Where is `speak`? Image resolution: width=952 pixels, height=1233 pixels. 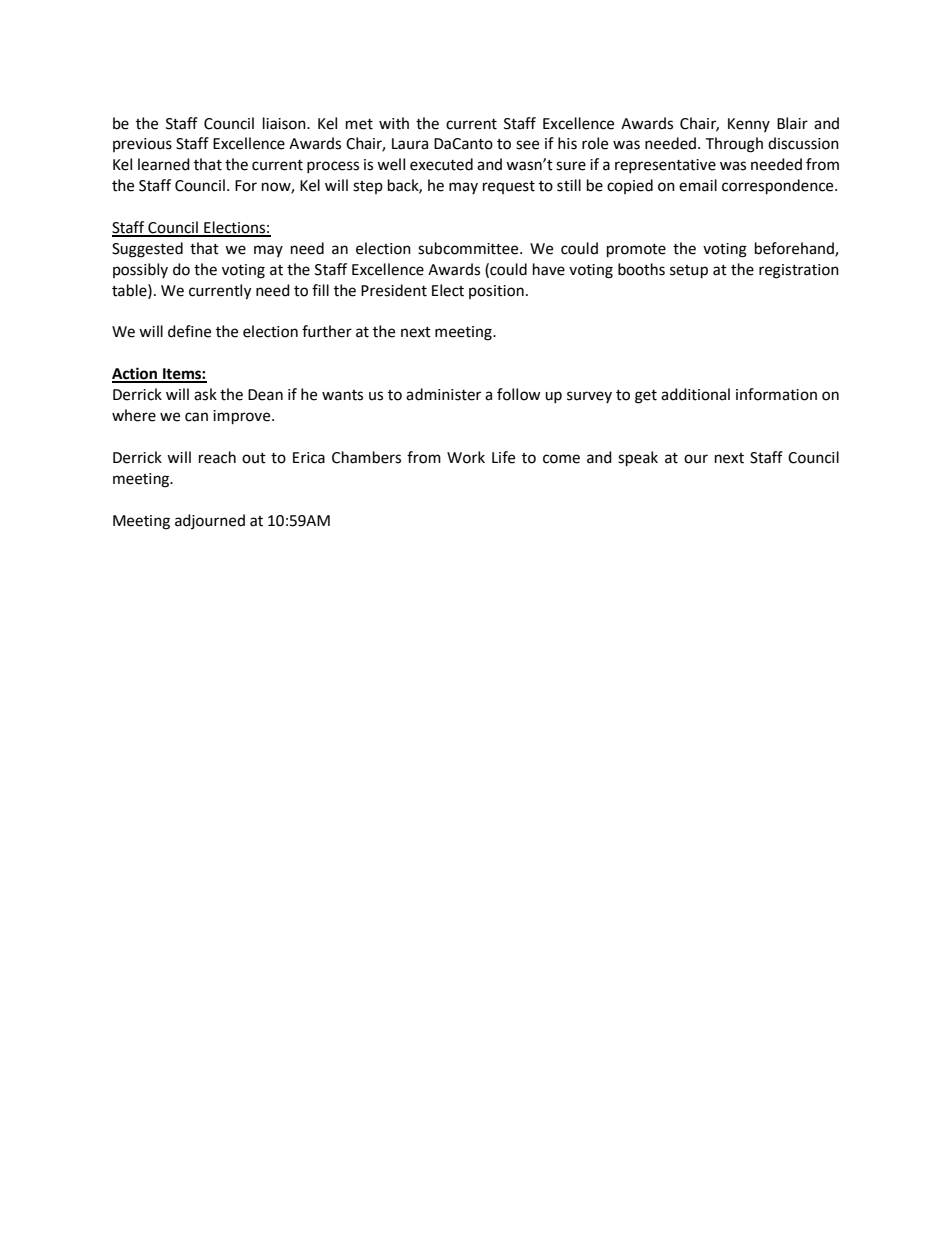
speak is located at coordinates (638, 459).
